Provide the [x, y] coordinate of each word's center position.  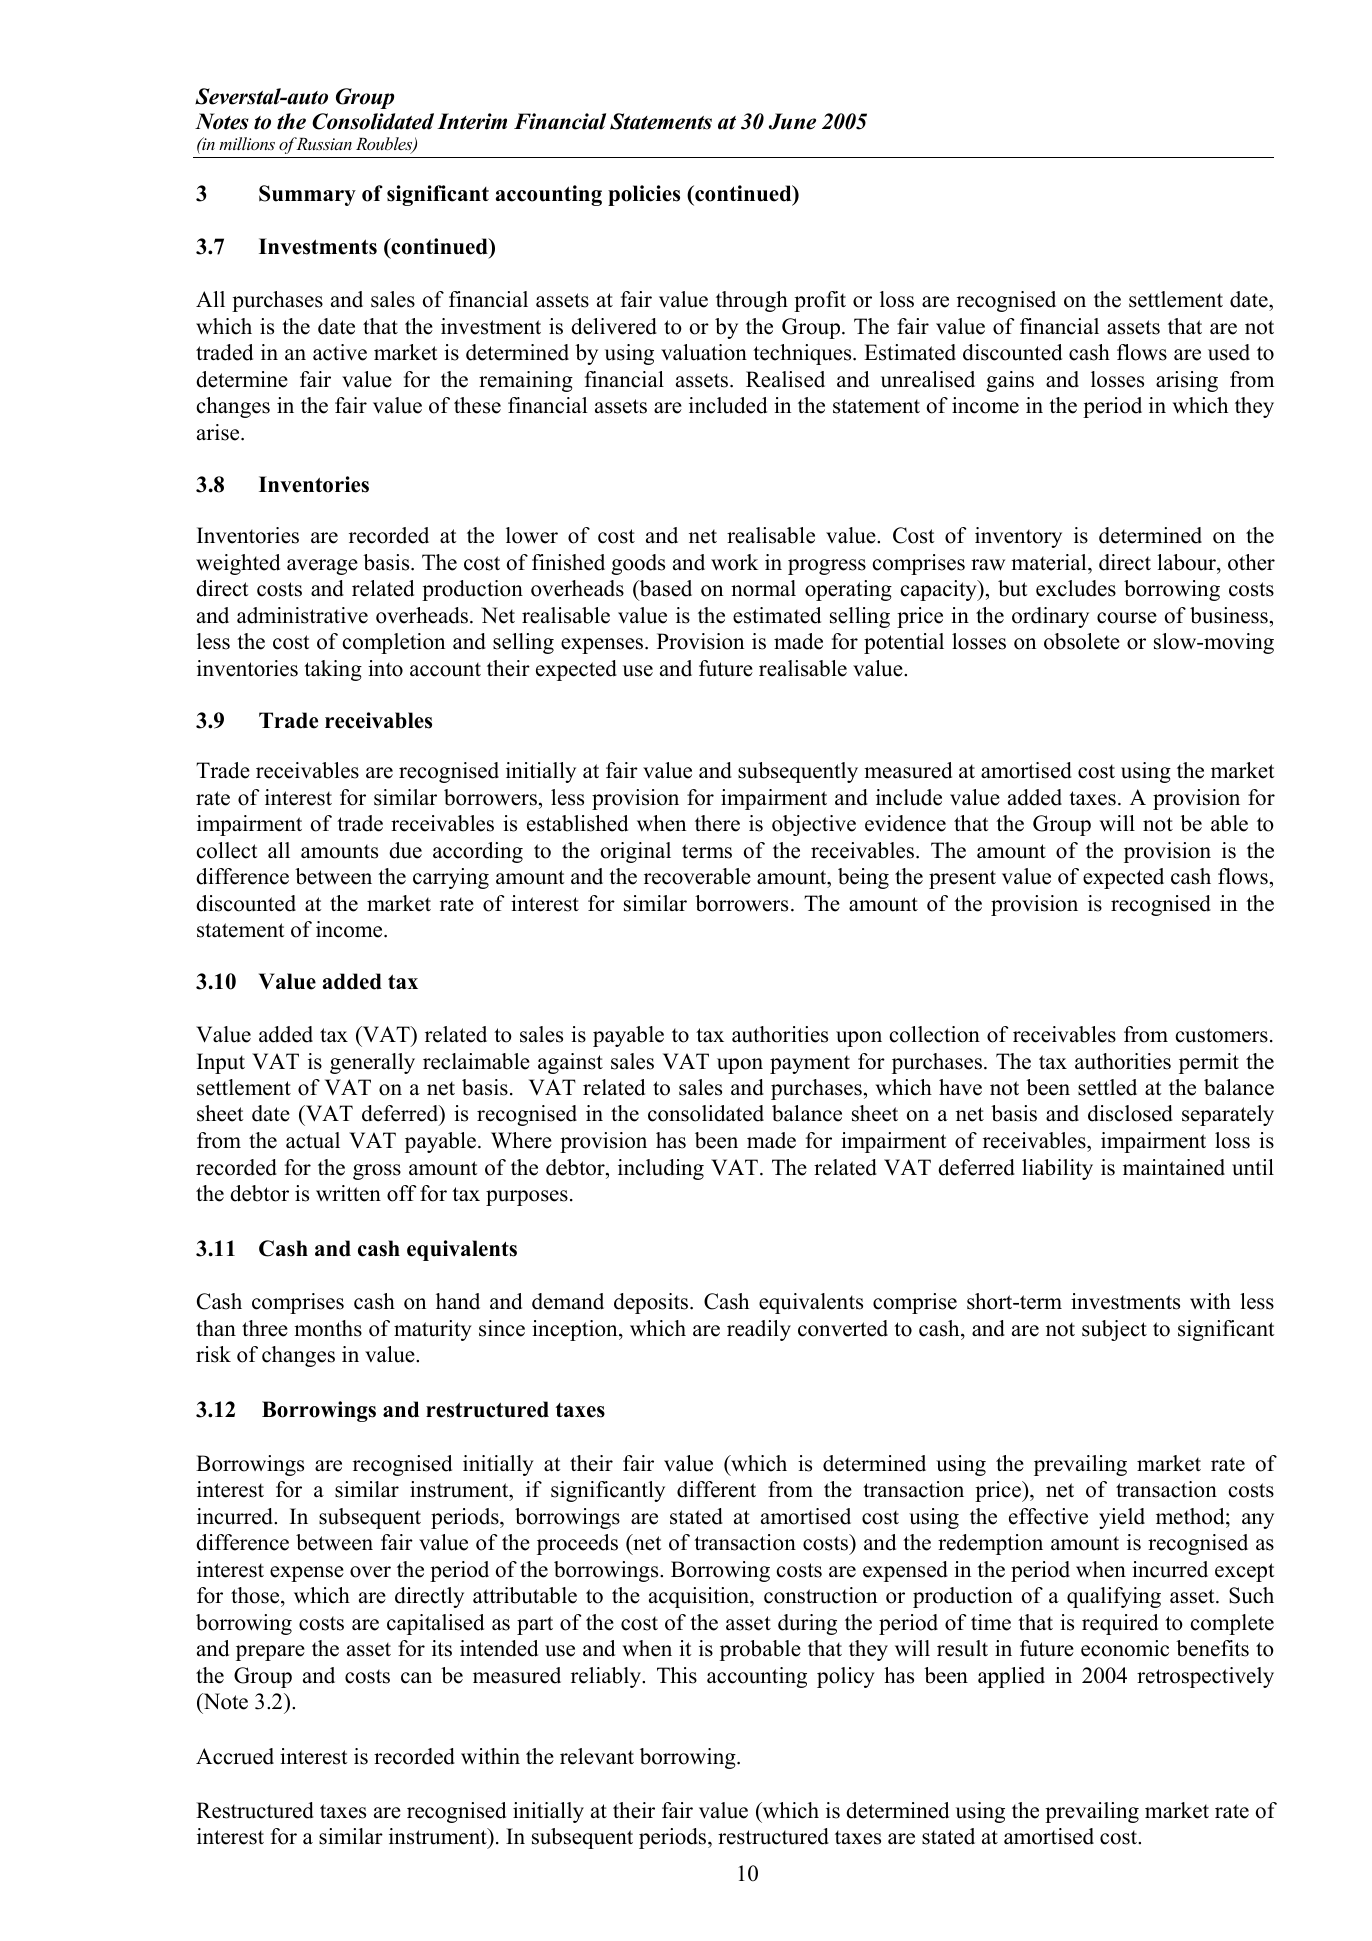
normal [763, 588]
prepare [270, 1653]
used [1229, 352]
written [348, 1193]
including [661, 1169]
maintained [1174, 1167]
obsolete [1082, 641]
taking [333, 670]
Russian [323, 143]
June [792, 121]
